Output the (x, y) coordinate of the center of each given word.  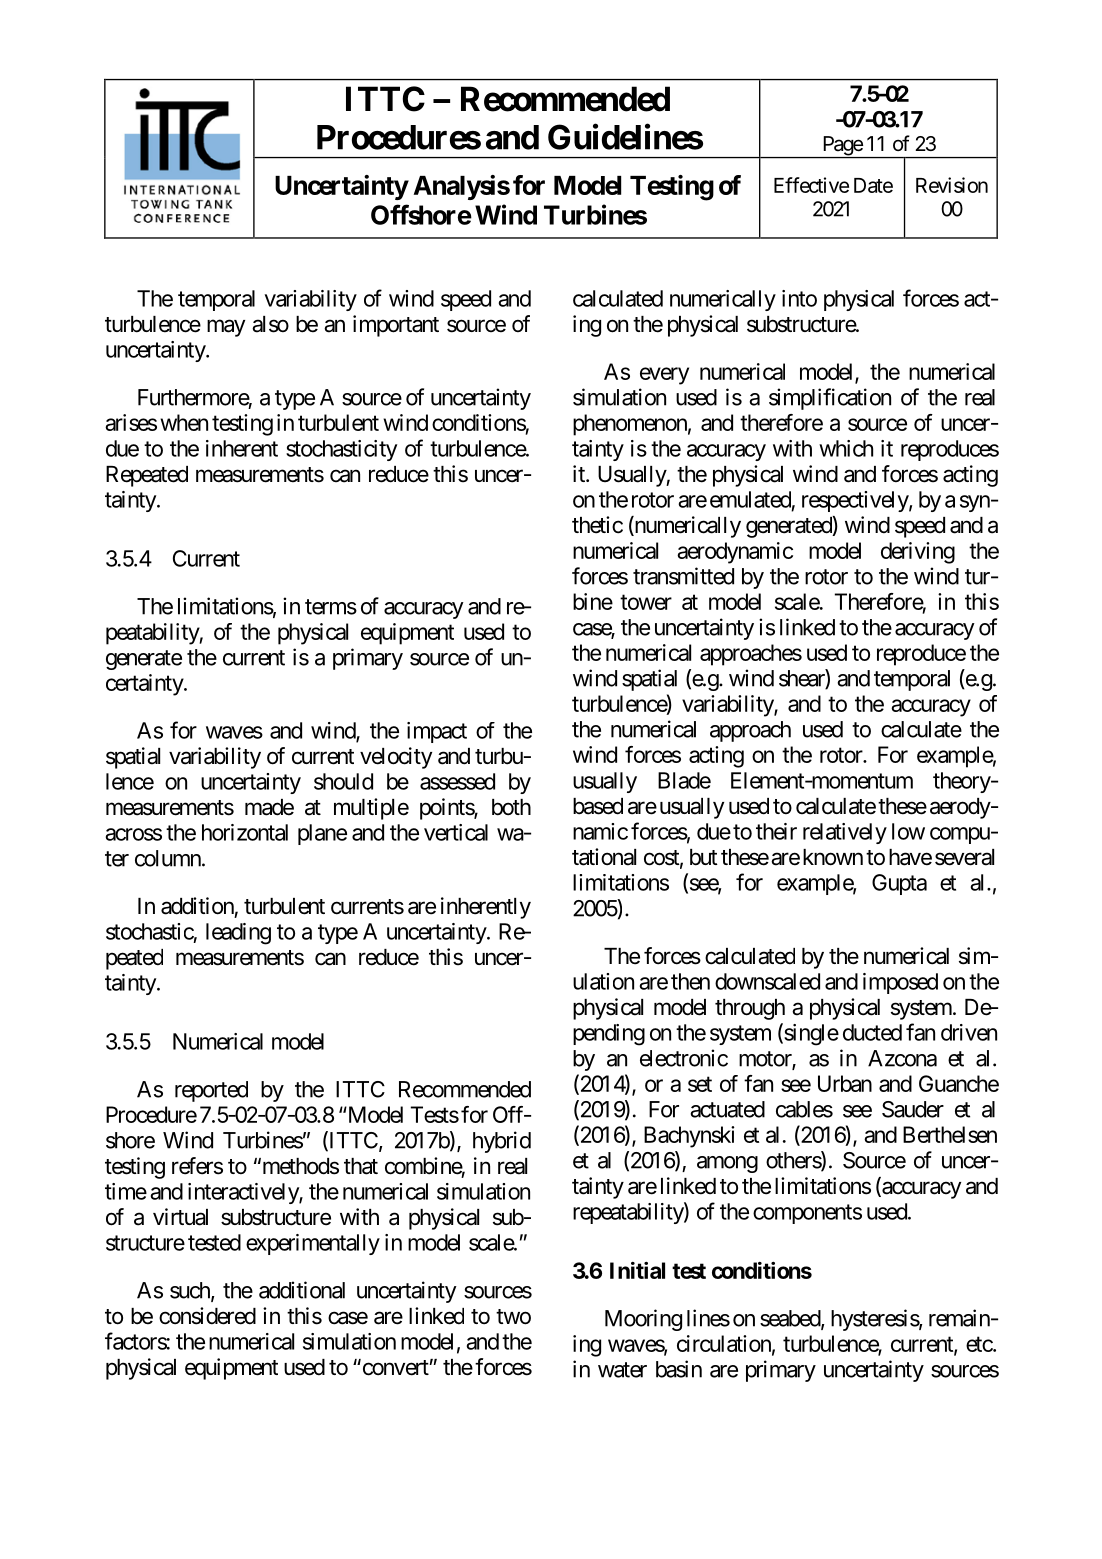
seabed (791, 1319)
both (511, 807)
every (664, 376)
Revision (952, 185)
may (226, 328)
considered (207, 1316)
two (513, 1317)
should (343, 781)
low (908, 831)
